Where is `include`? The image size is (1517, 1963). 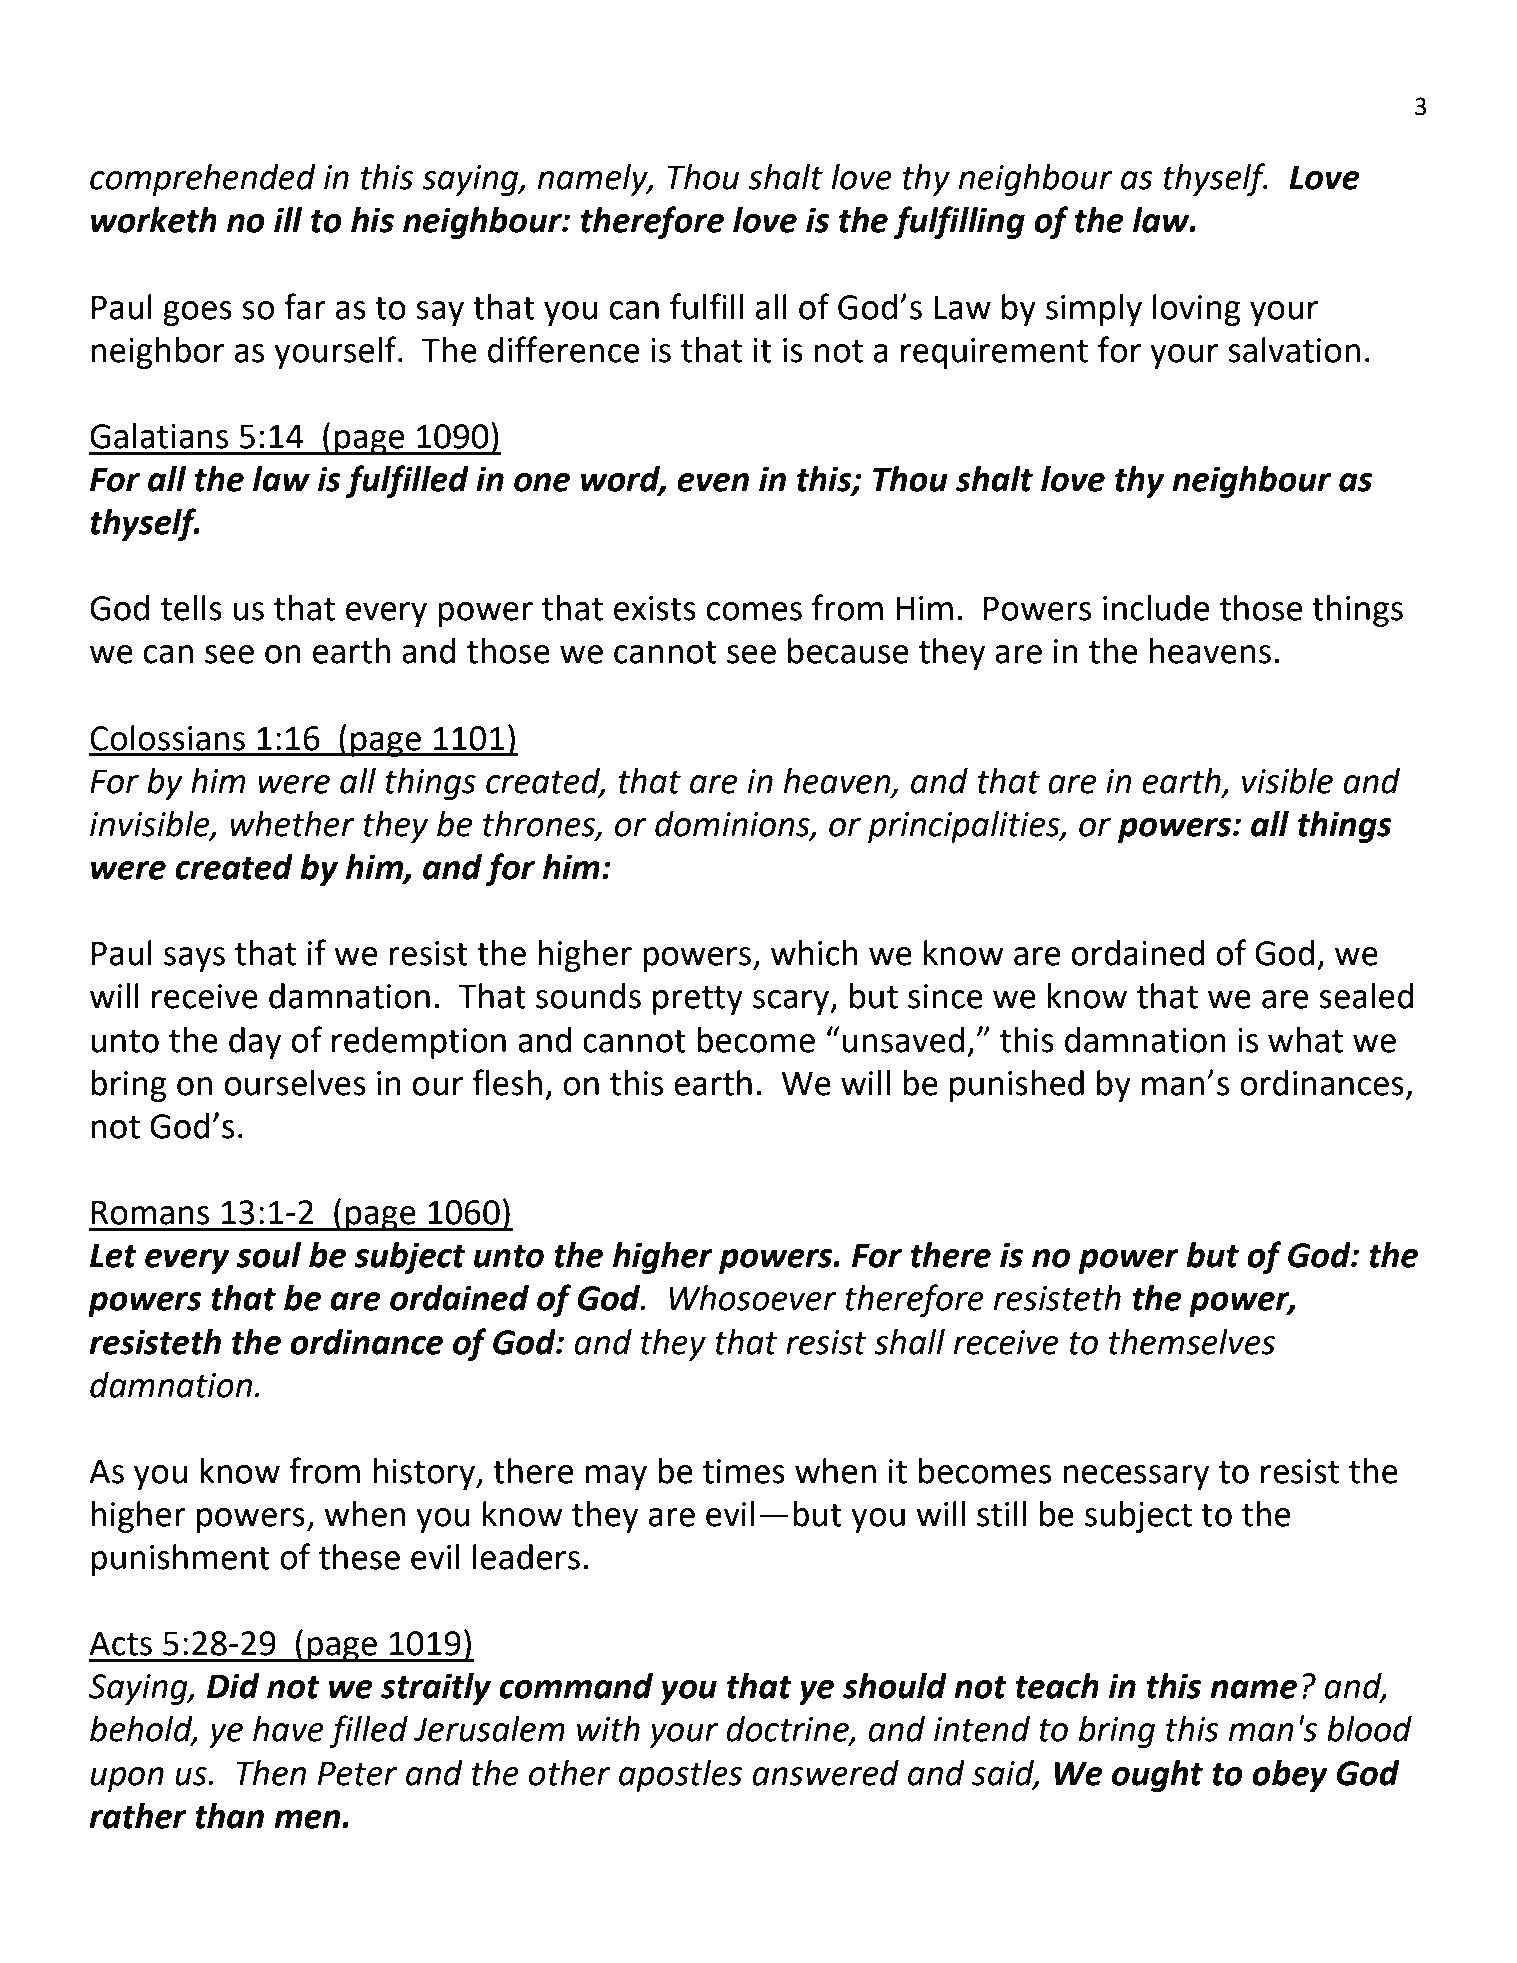
include is located at coordinates (1156, 608).
